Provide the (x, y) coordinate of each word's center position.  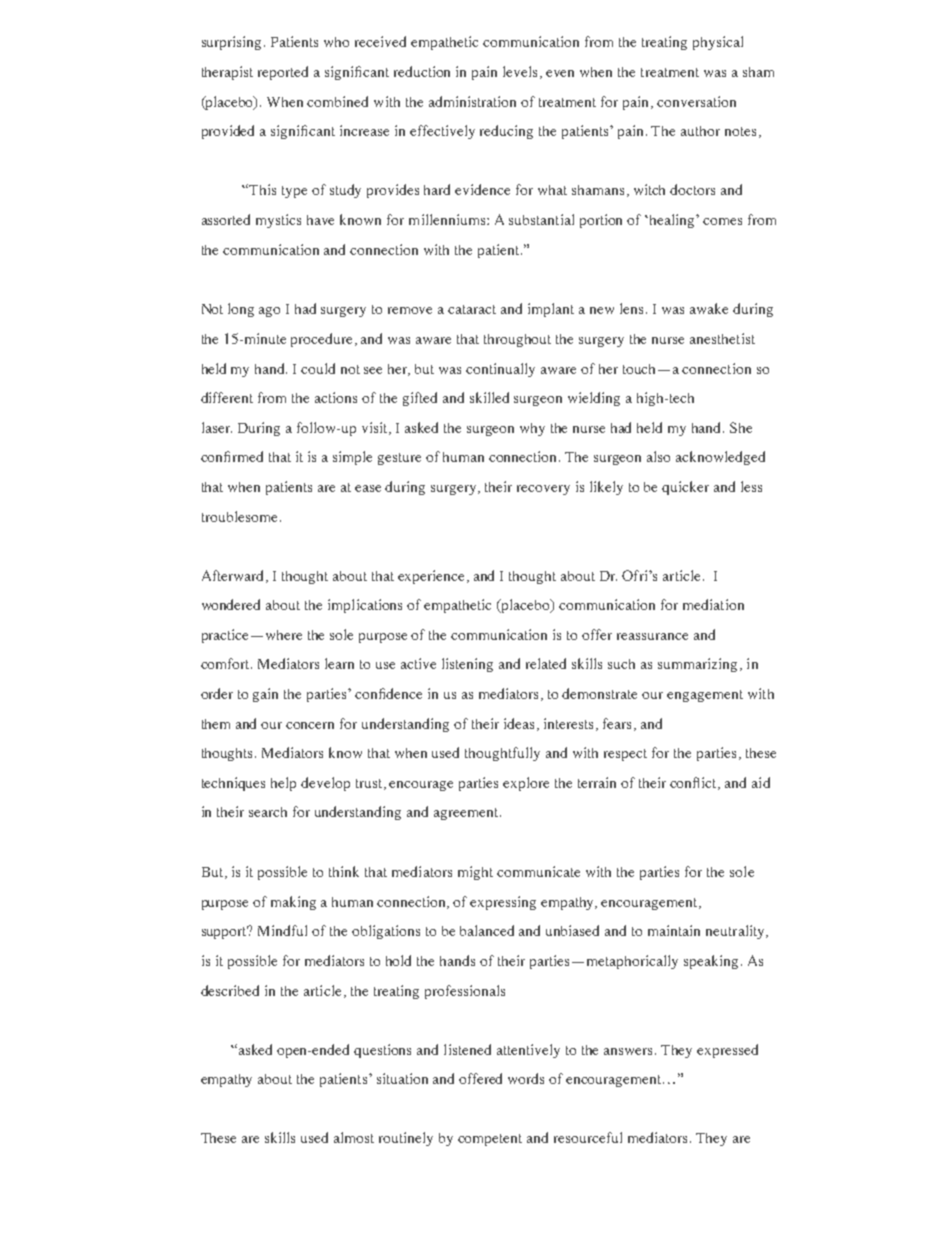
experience (433, 577)
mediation (713, 604)
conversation (696, 101)
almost (354, 1137)
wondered (231, 604)
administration (472, 101)
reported (283, 73)
